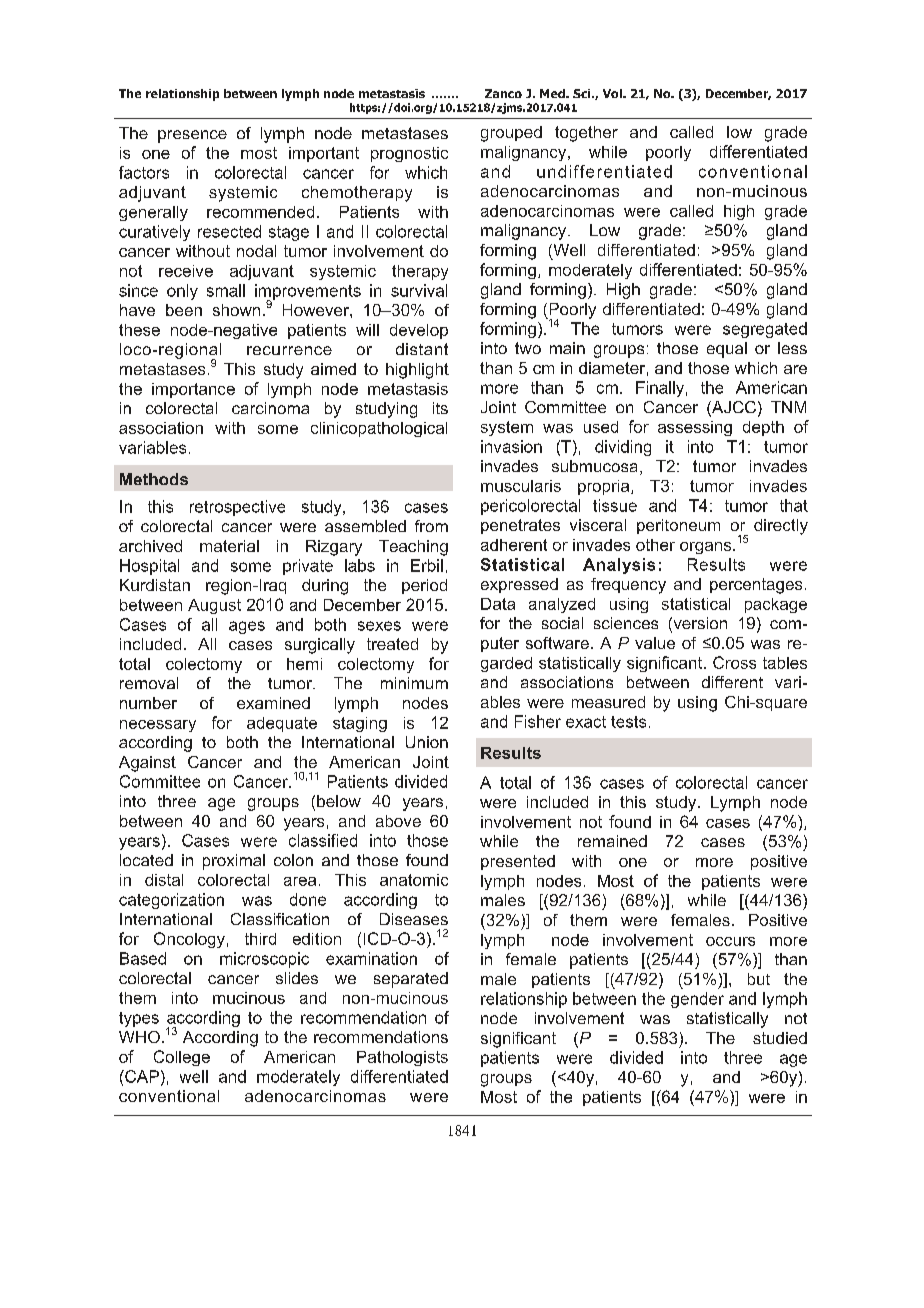 The width and height of the screenshot is (924, 1308). I want to click on College, so click(182, 1058).
